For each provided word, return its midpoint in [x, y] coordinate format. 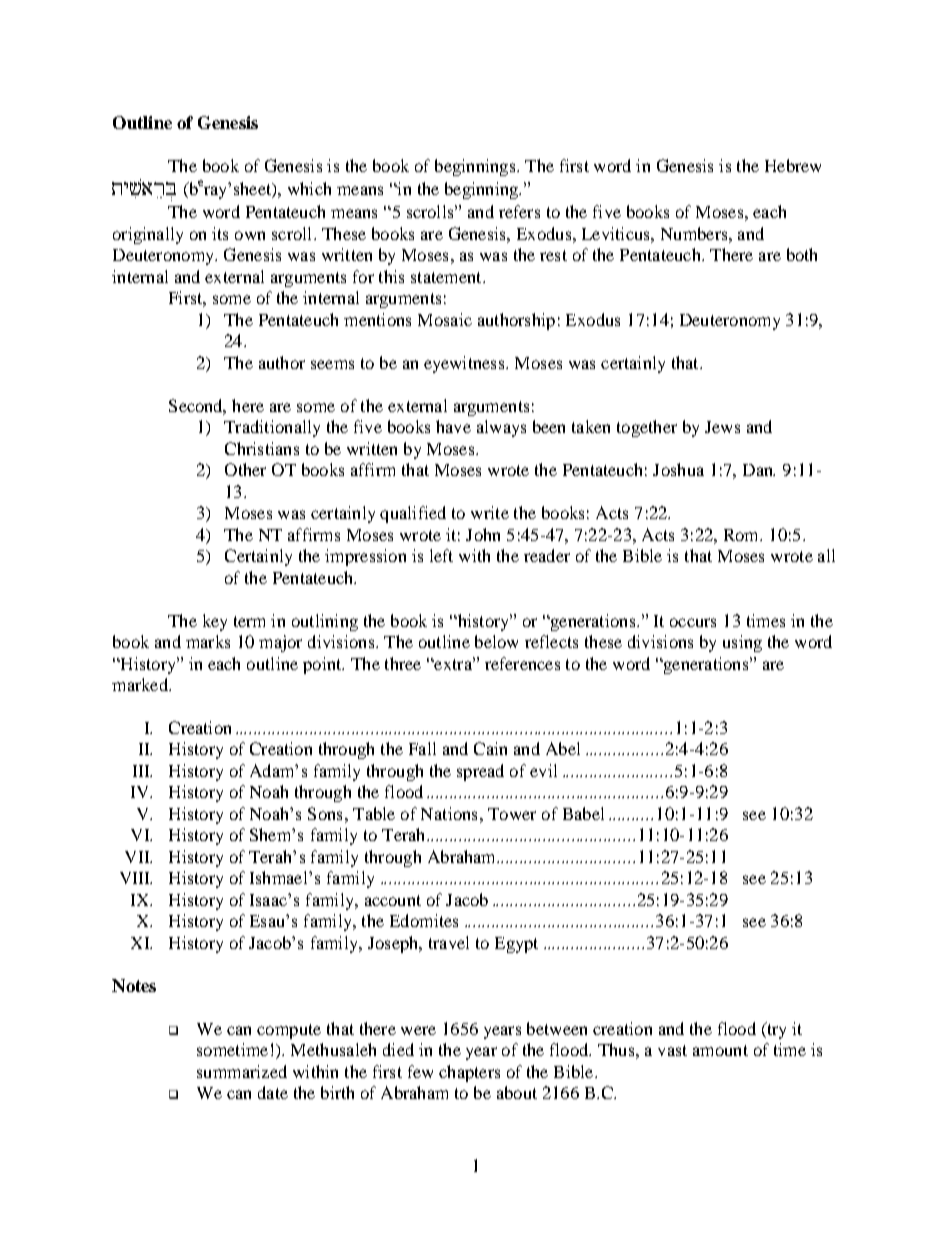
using [742, 643]
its [220, 233]
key [215, 622]
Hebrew [793, 165]
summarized [242, 1071]
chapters [469, 1073]
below [496, 641]
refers [519, 211]
